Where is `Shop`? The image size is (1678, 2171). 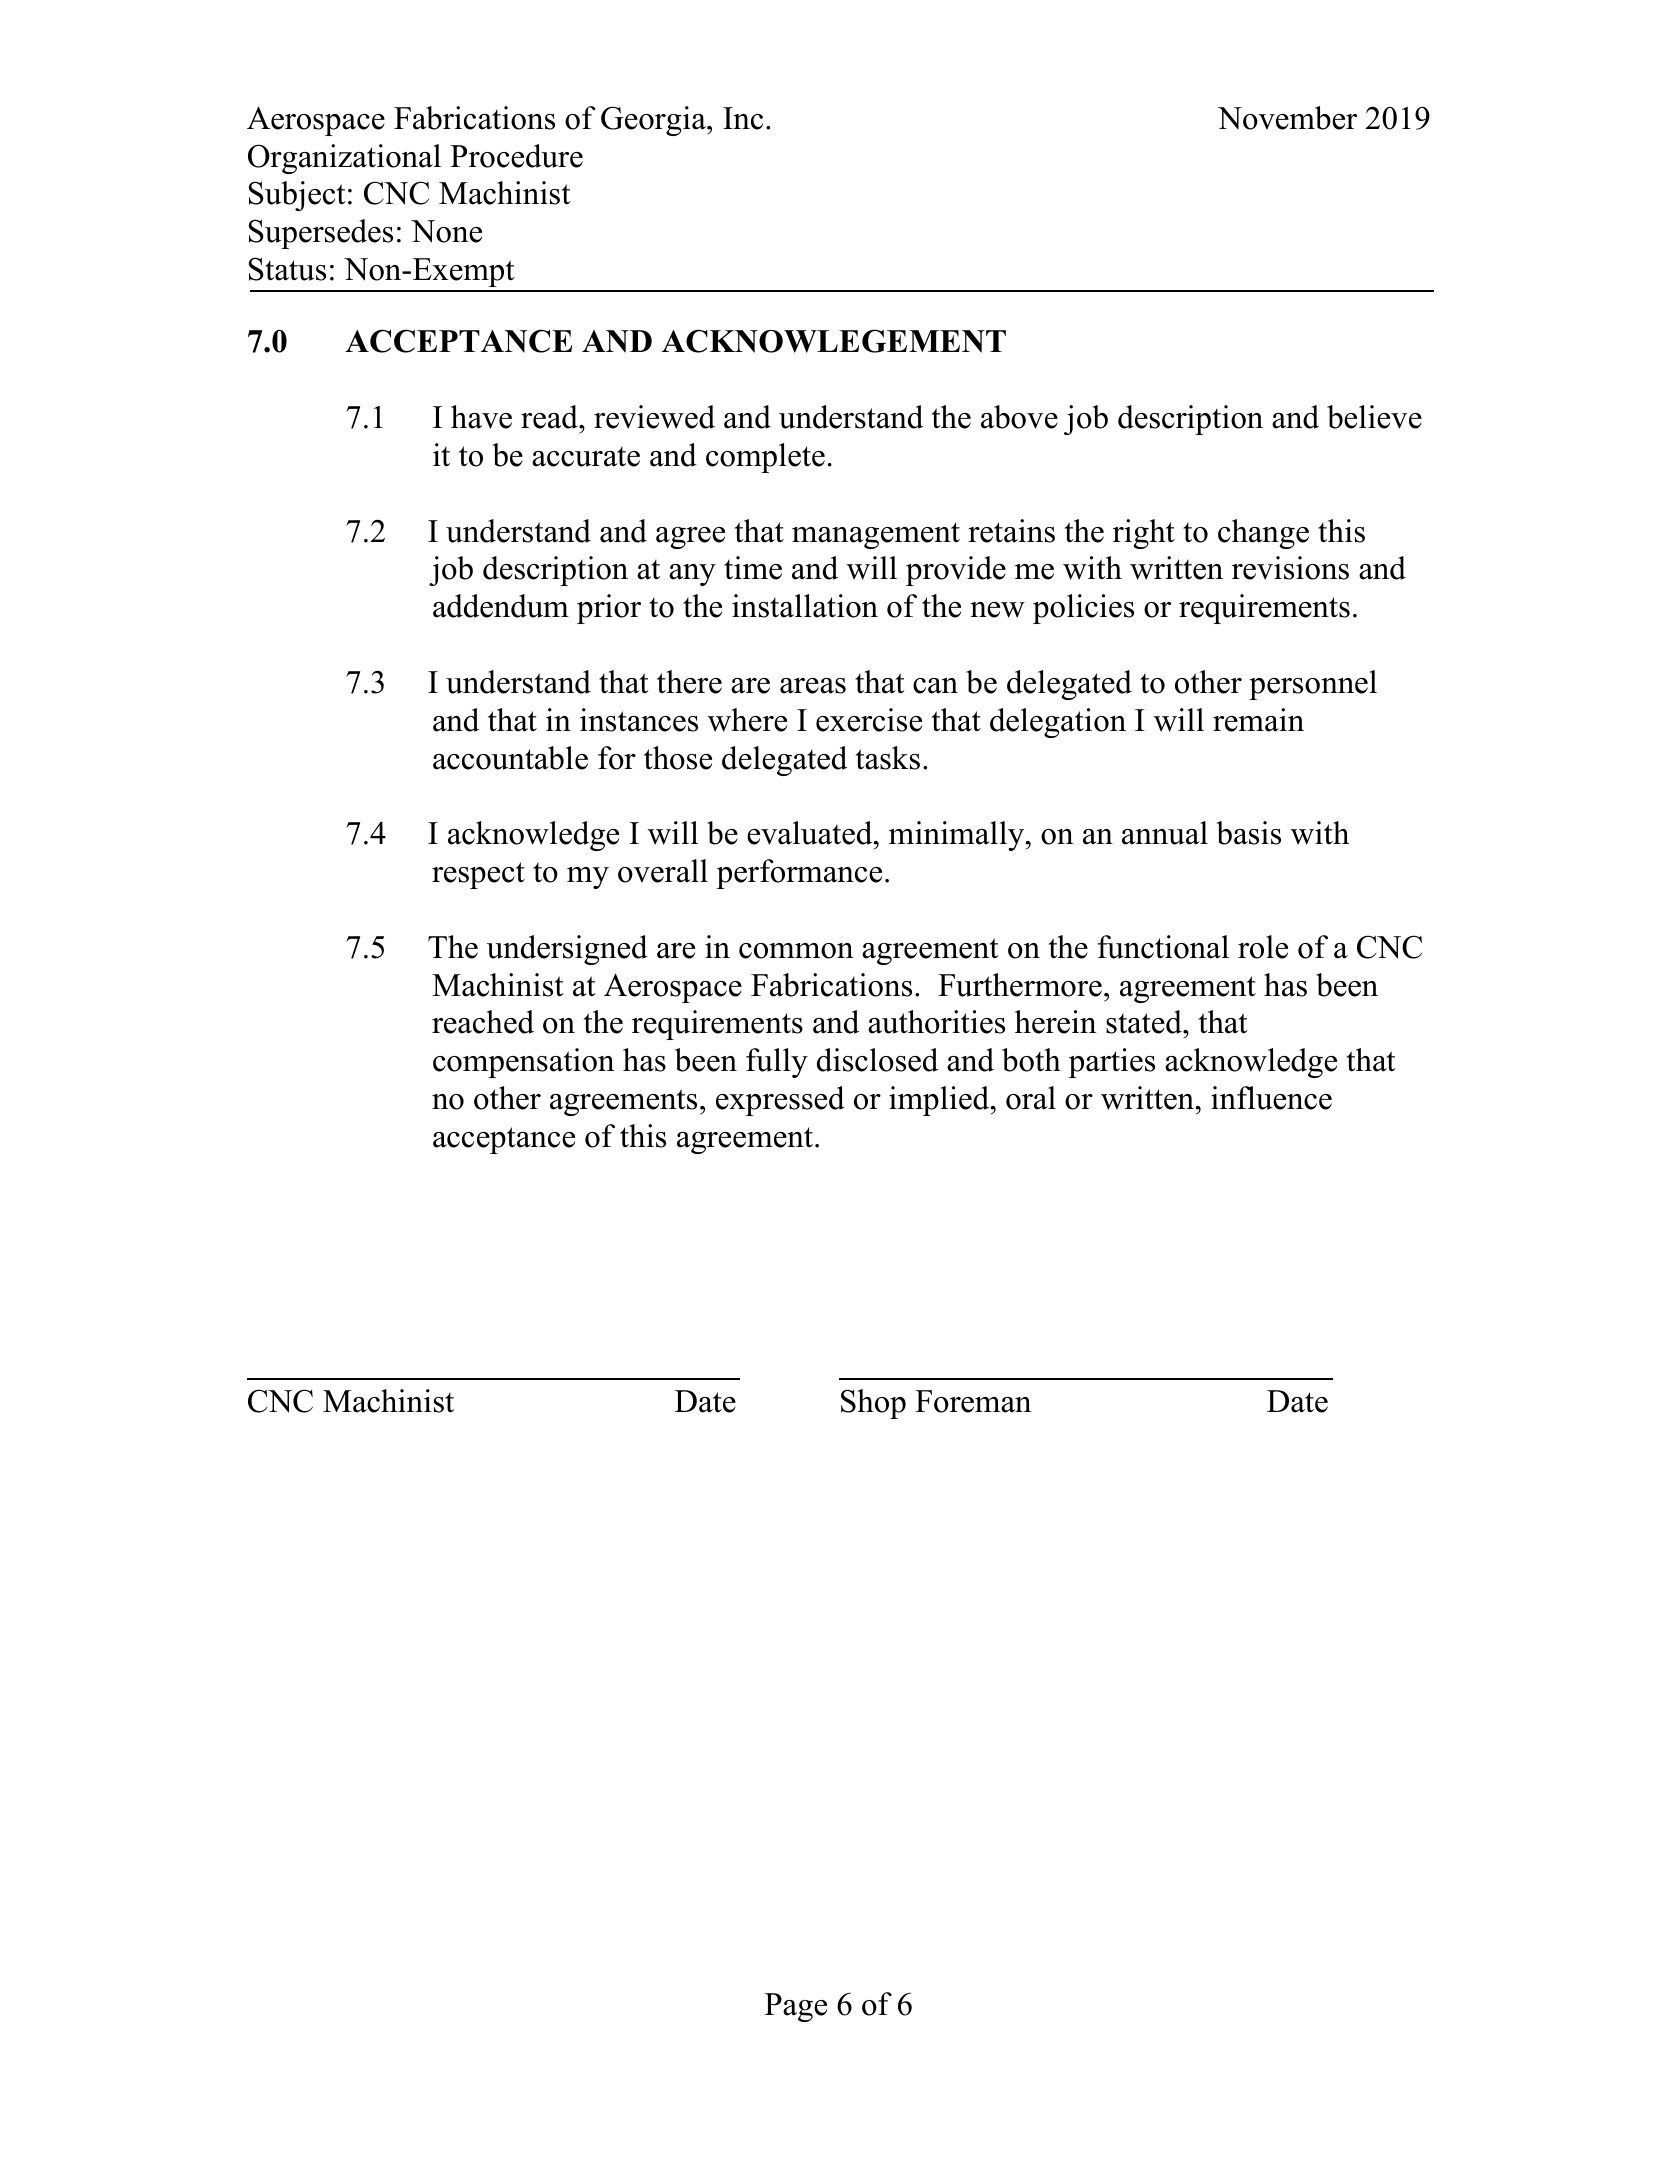 Shop is located at coordinates (873, 1404).
